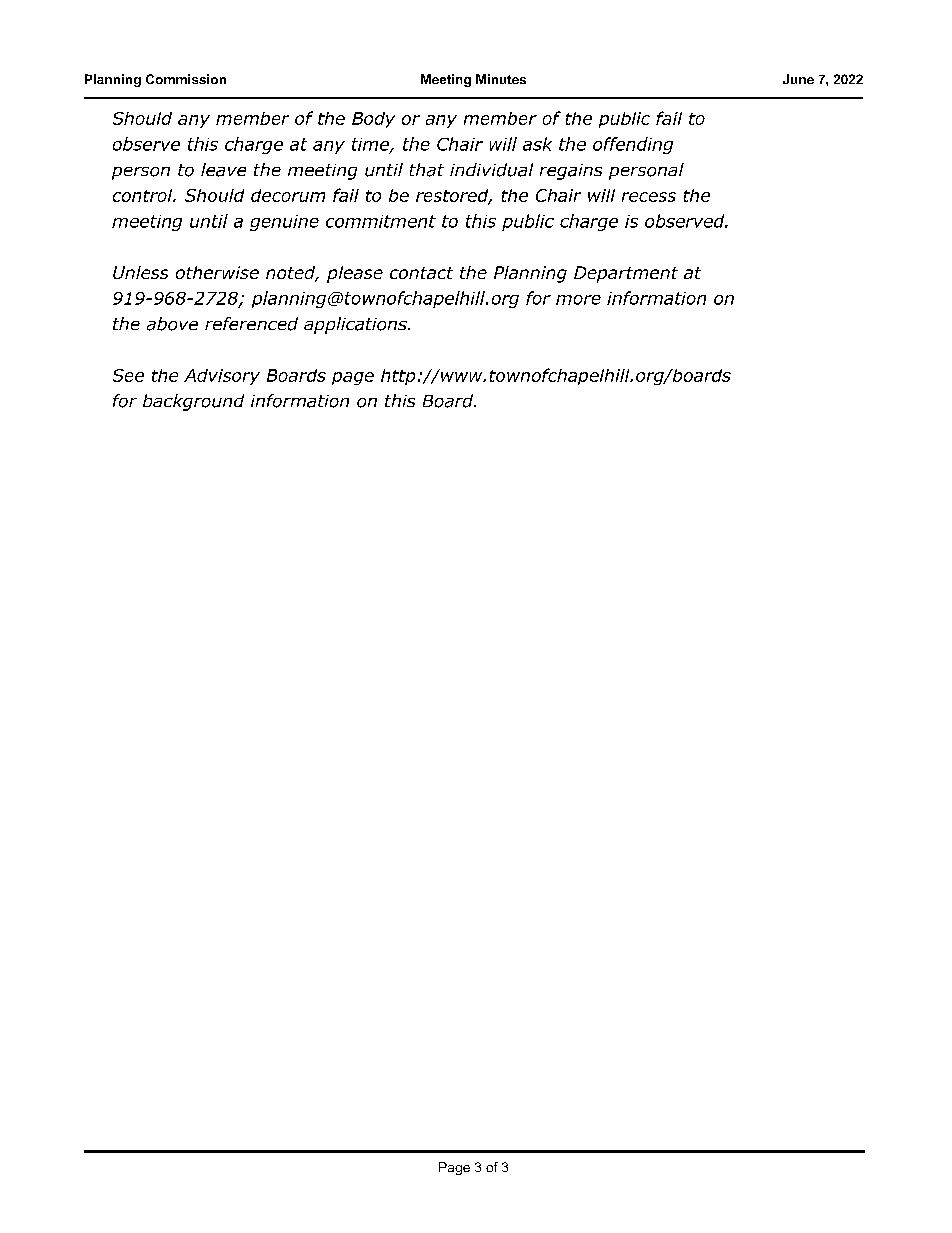 The image size is (952, 1233). What do you see at coordinates (578, 300) in the document?
I see `more` at bounding box center [578, 300].
